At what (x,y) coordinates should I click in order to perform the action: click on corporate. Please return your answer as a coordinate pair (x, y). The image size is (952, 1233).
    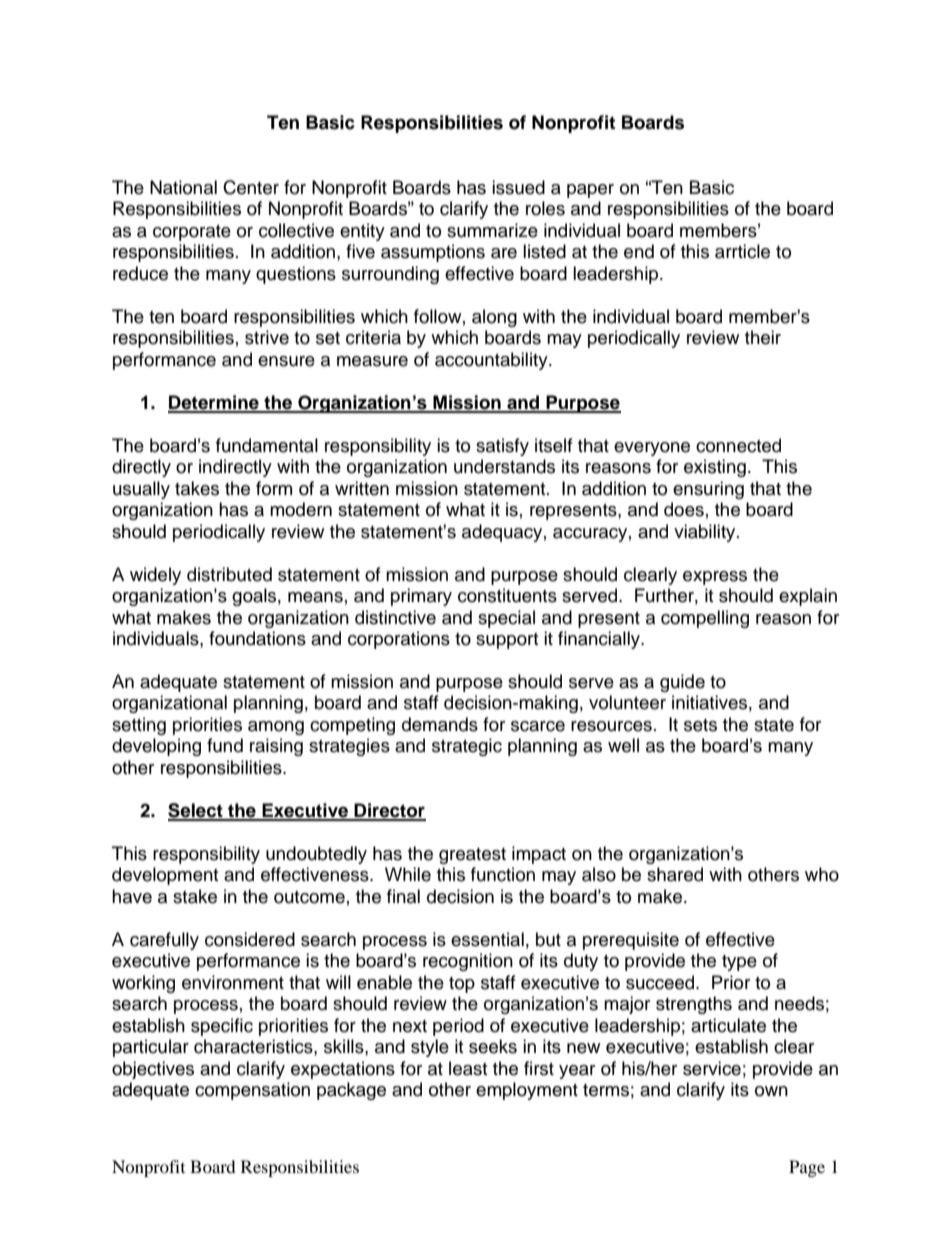
    Looking at the image, I should click on (192, 233).
